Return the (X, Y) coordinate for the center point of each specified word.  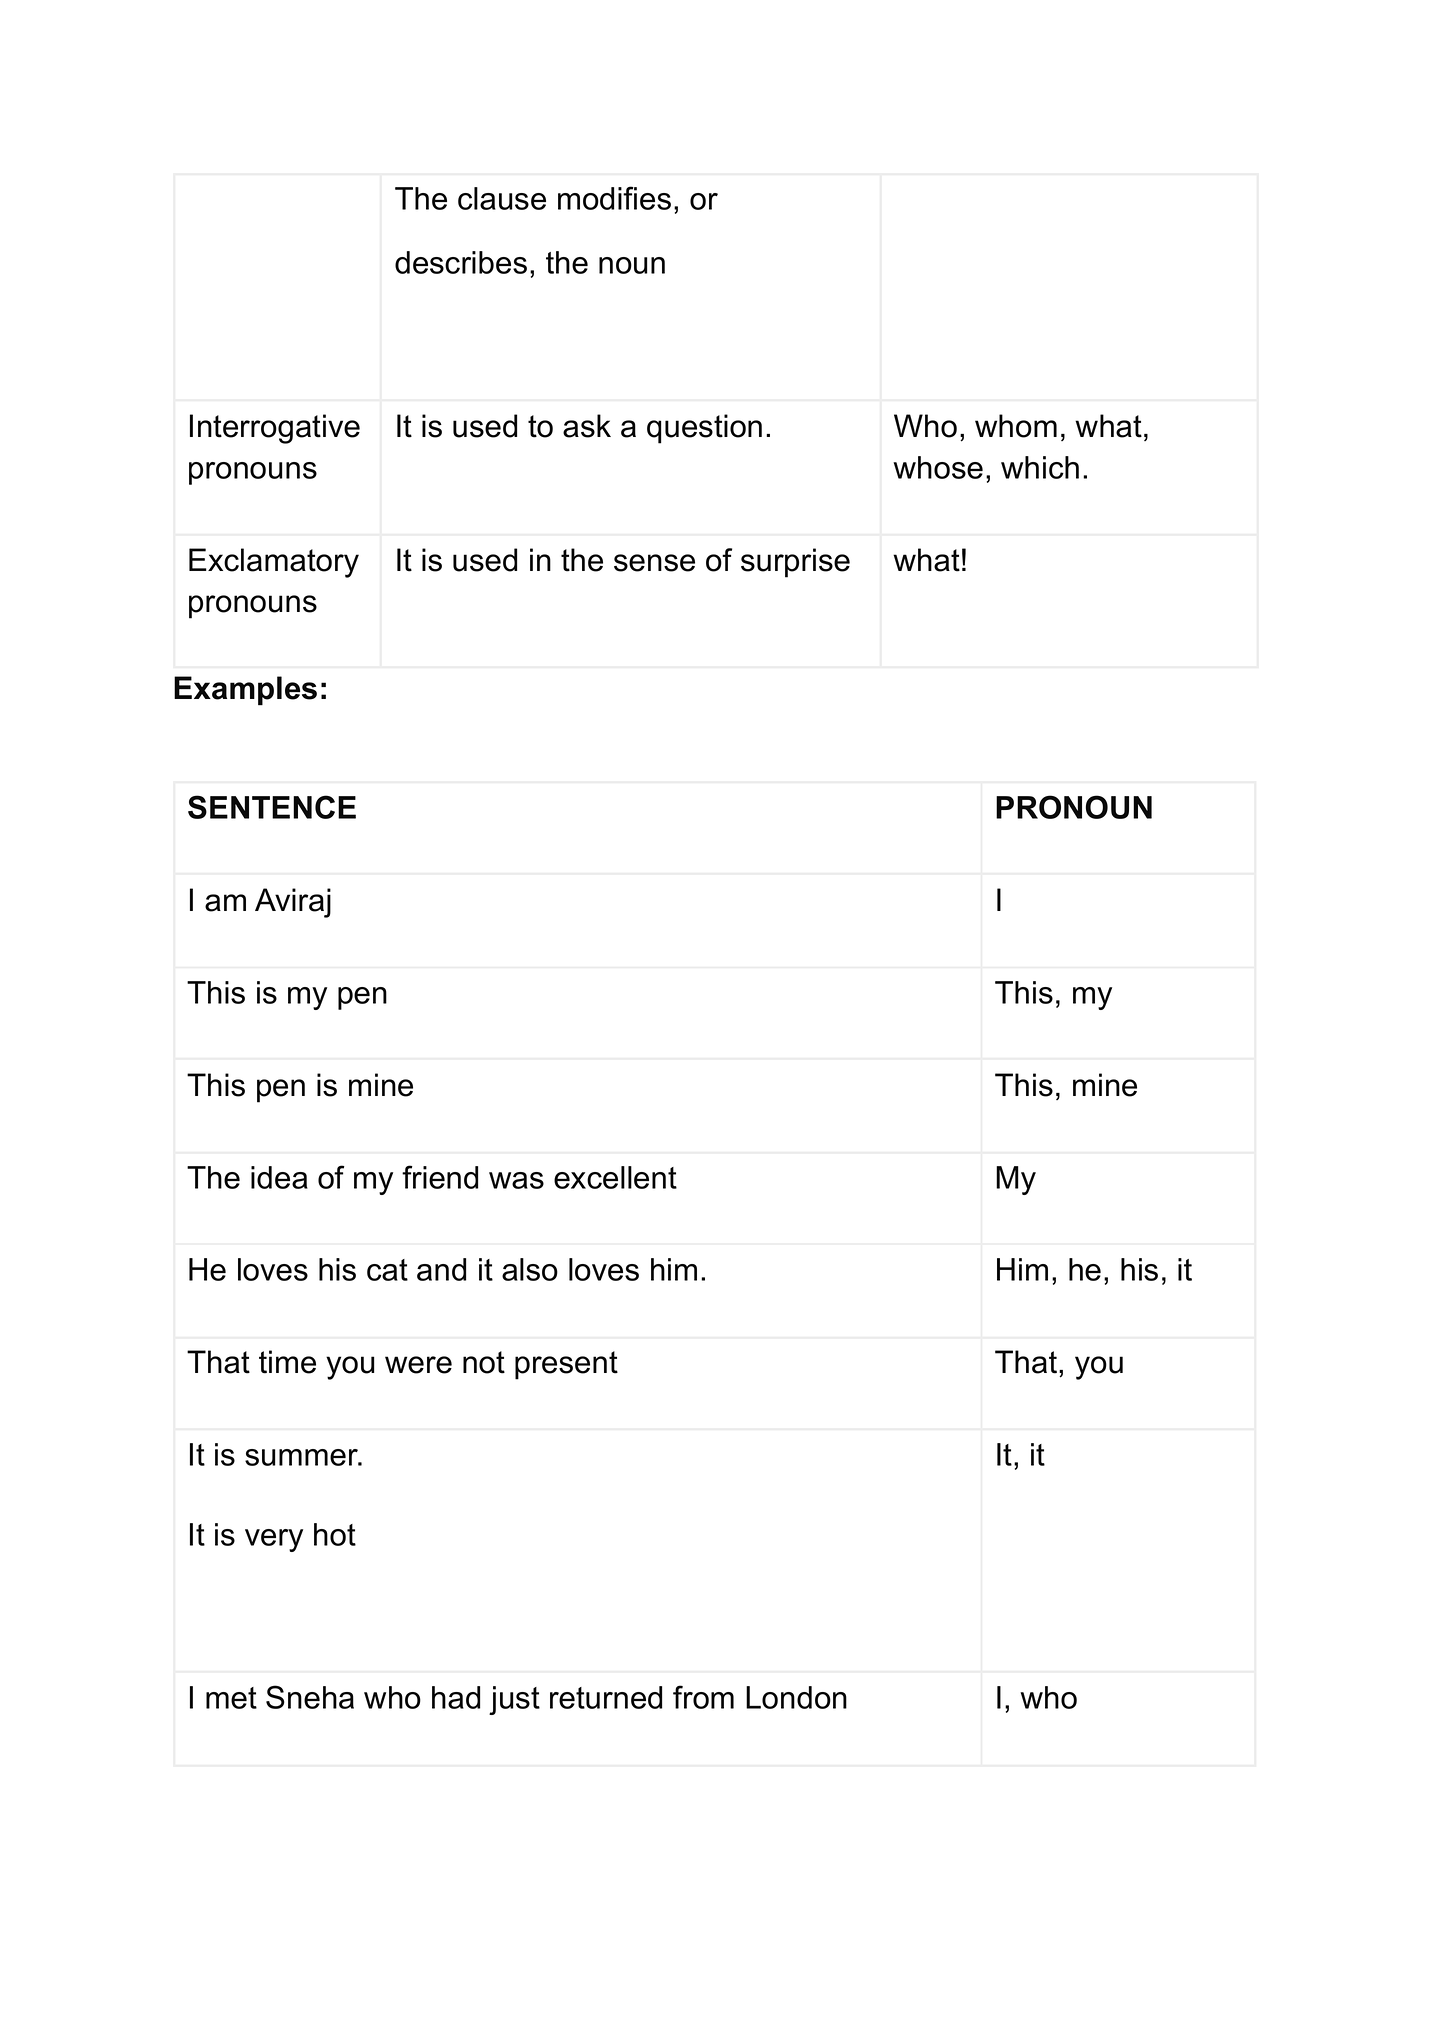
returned (606, 1697)
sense (654, 563)
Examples (245, 691)
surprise (795, 563)
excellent (615, 1177)
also (530, 1269)
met (231, 1698)
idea (279, 1177)
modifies (614, 198)
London (796, 1697)
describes (461, 262)
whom (1016, 426)
